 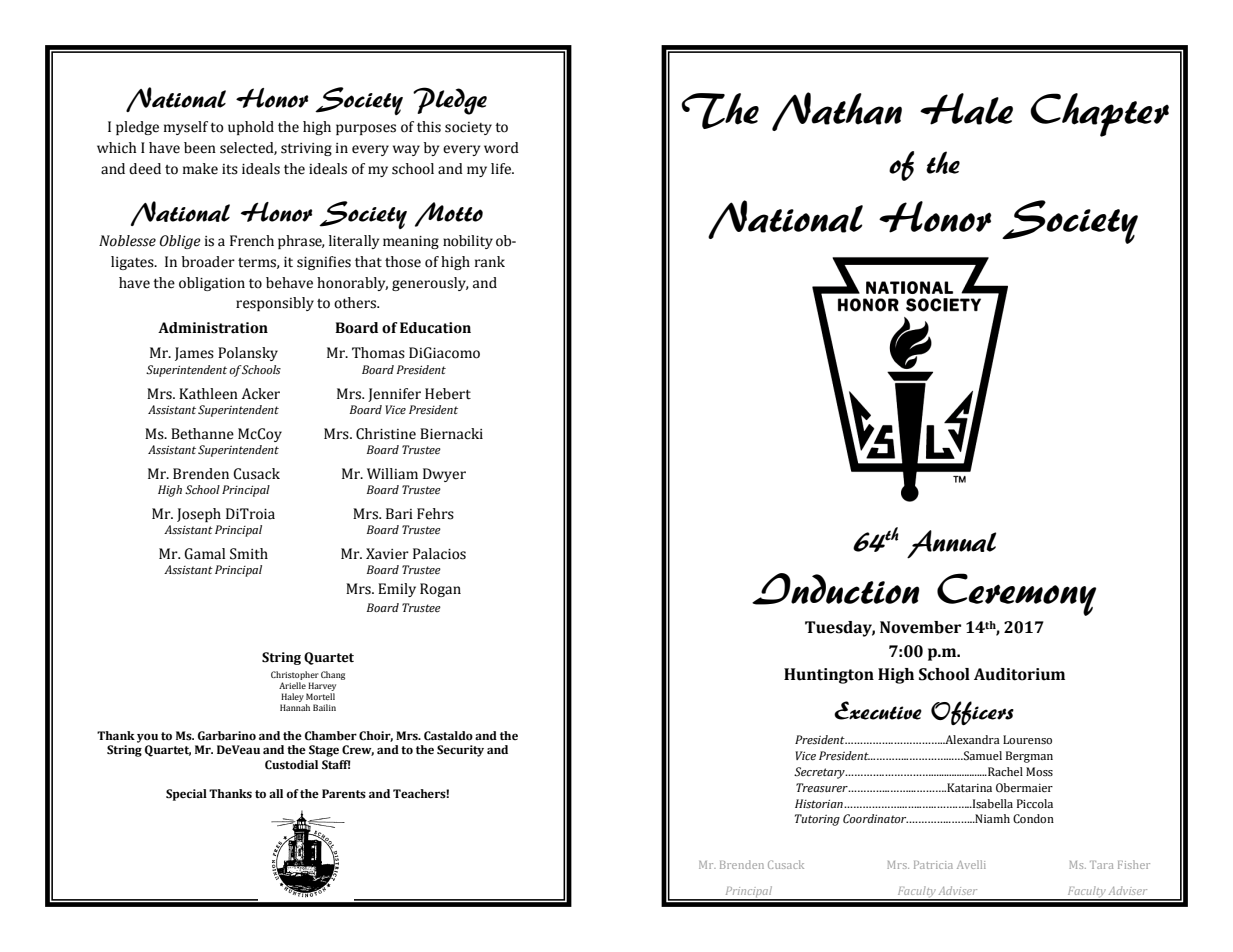 I want to click on Chapter, so click(x=1099, y=115).
